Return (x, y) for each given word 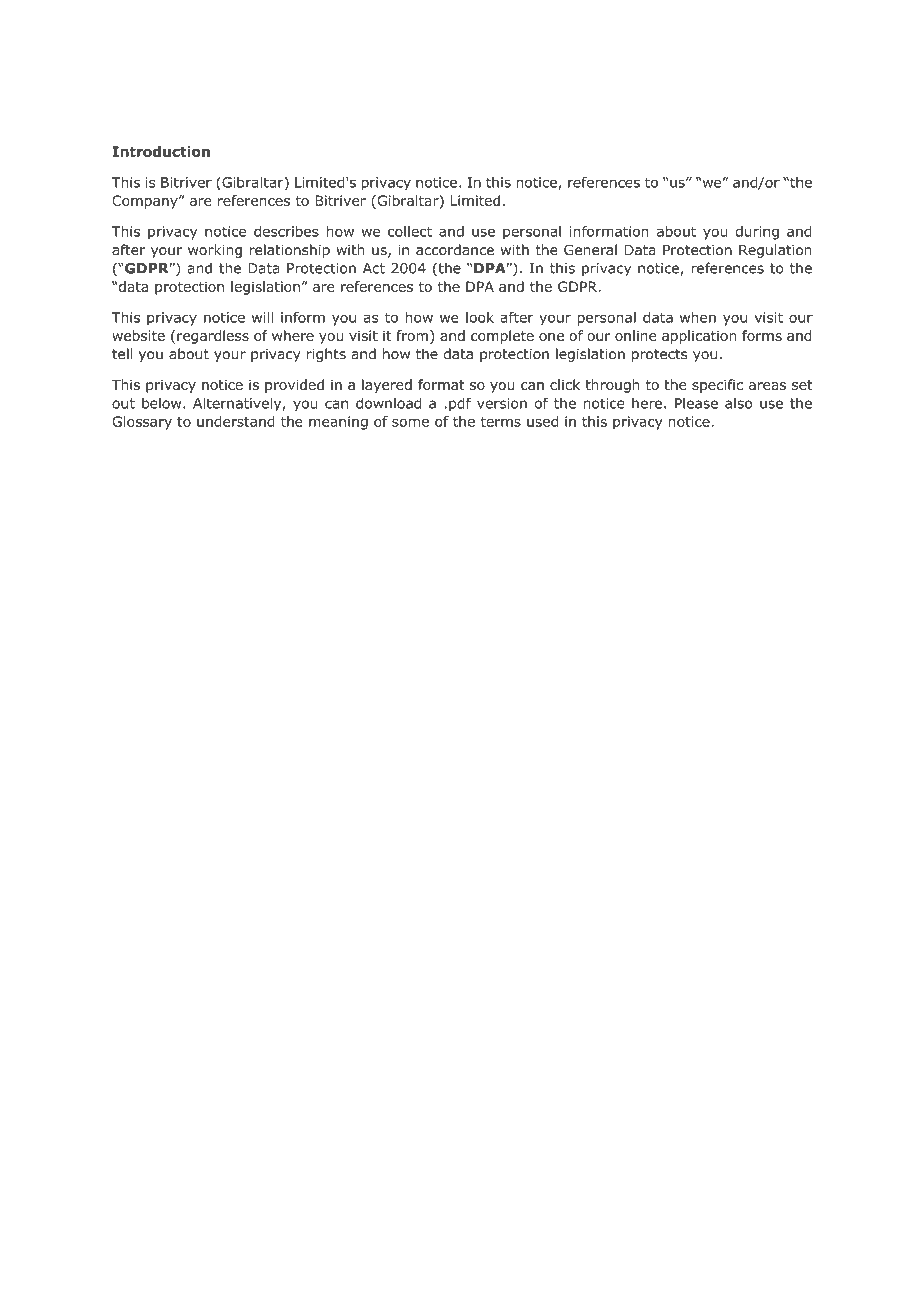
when (698, 317)
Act (374, 268)
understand (236, 421)
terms (500, 422)
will (262, 317)
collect (410, 231)
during (757, 233)
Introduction (161, 151)
